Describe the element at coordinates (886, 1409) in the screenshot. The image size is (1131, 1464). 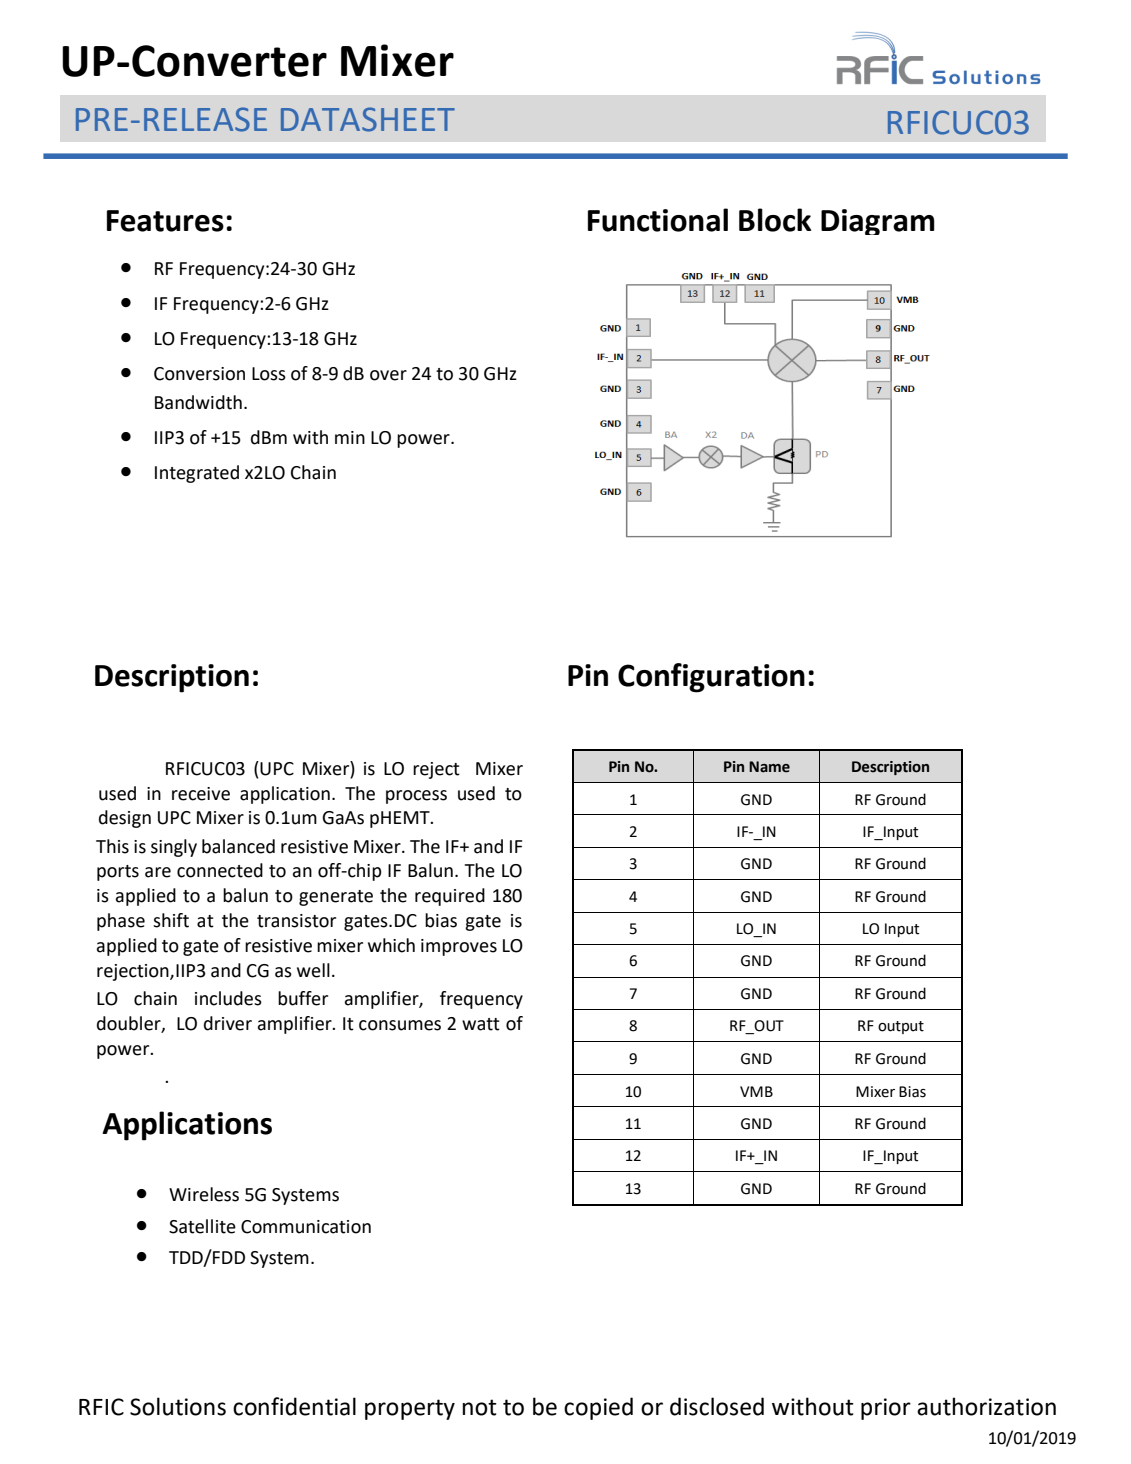
I see `prior` at that location.
